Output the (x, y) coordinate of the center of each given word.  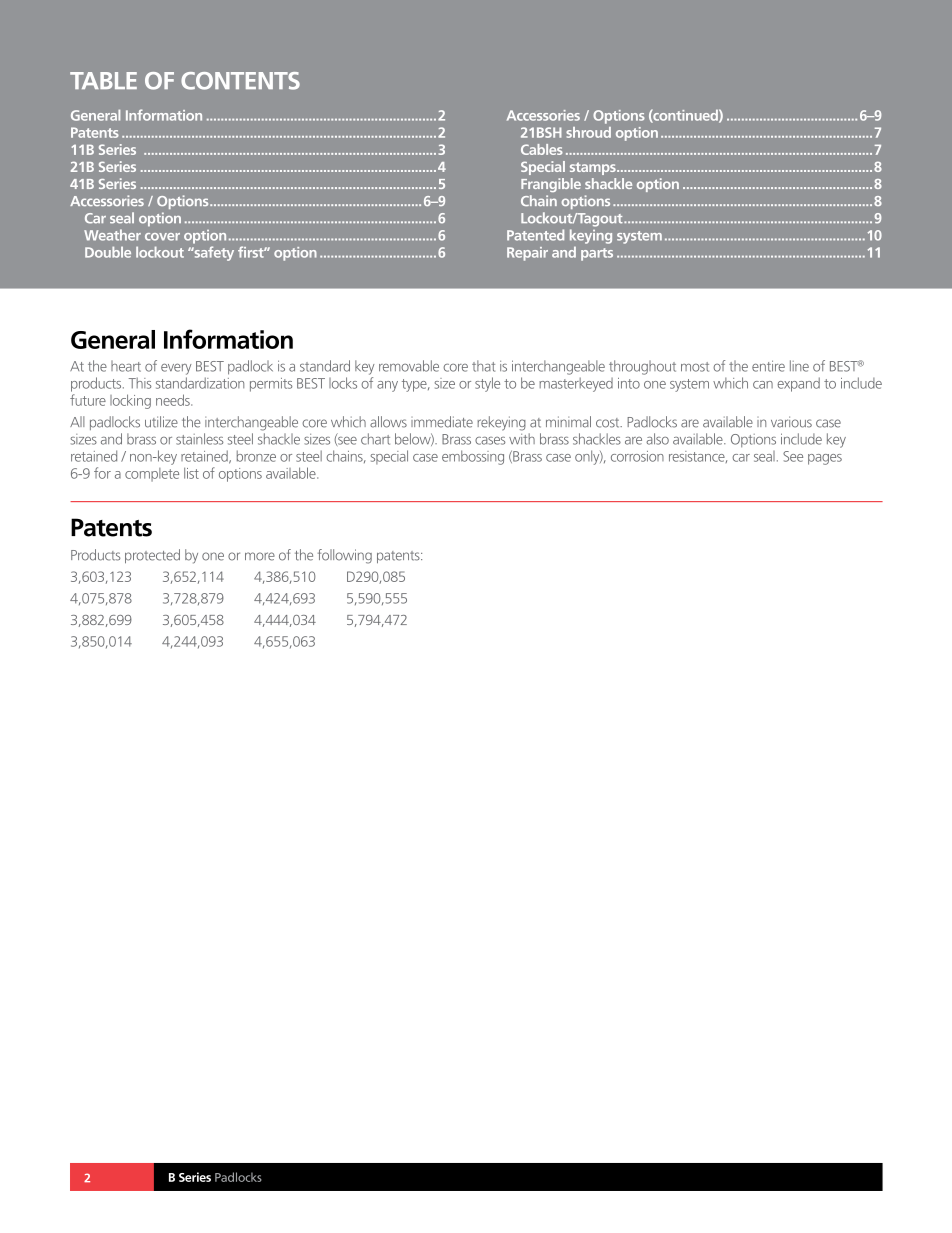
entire (768, 366)
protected (152, 556)
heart (126, 366)
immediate (442, 422)
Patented (535, 235)
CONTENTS (240, 81)
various (791, 422)
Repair (527, 254)
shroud (588, 132)
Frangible (551, 185)
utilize (161, 422)
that (483, 366)
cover (162, 237)
